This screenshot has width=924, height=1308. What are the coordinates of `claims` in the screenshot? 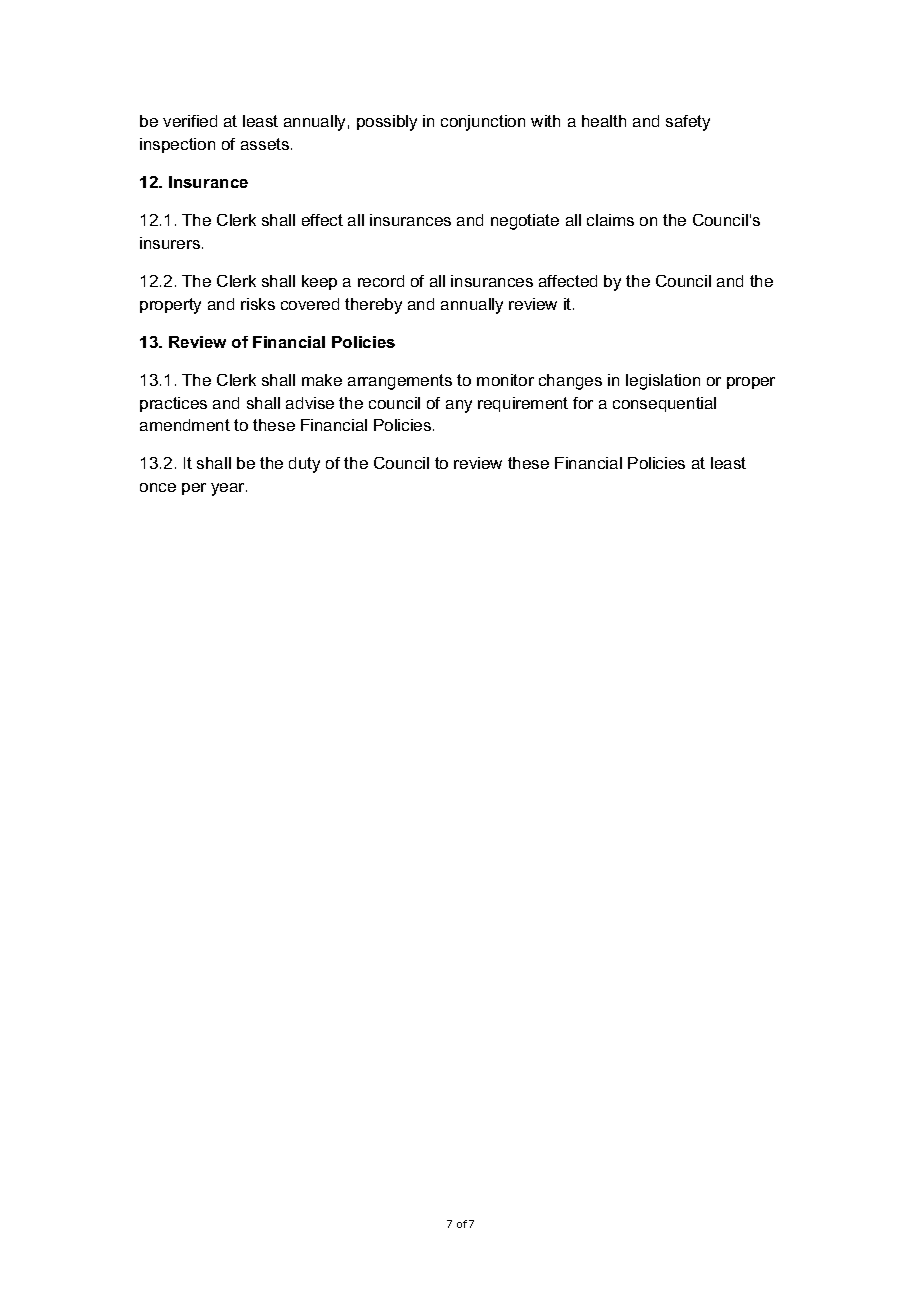 It's located at (610, 220).
